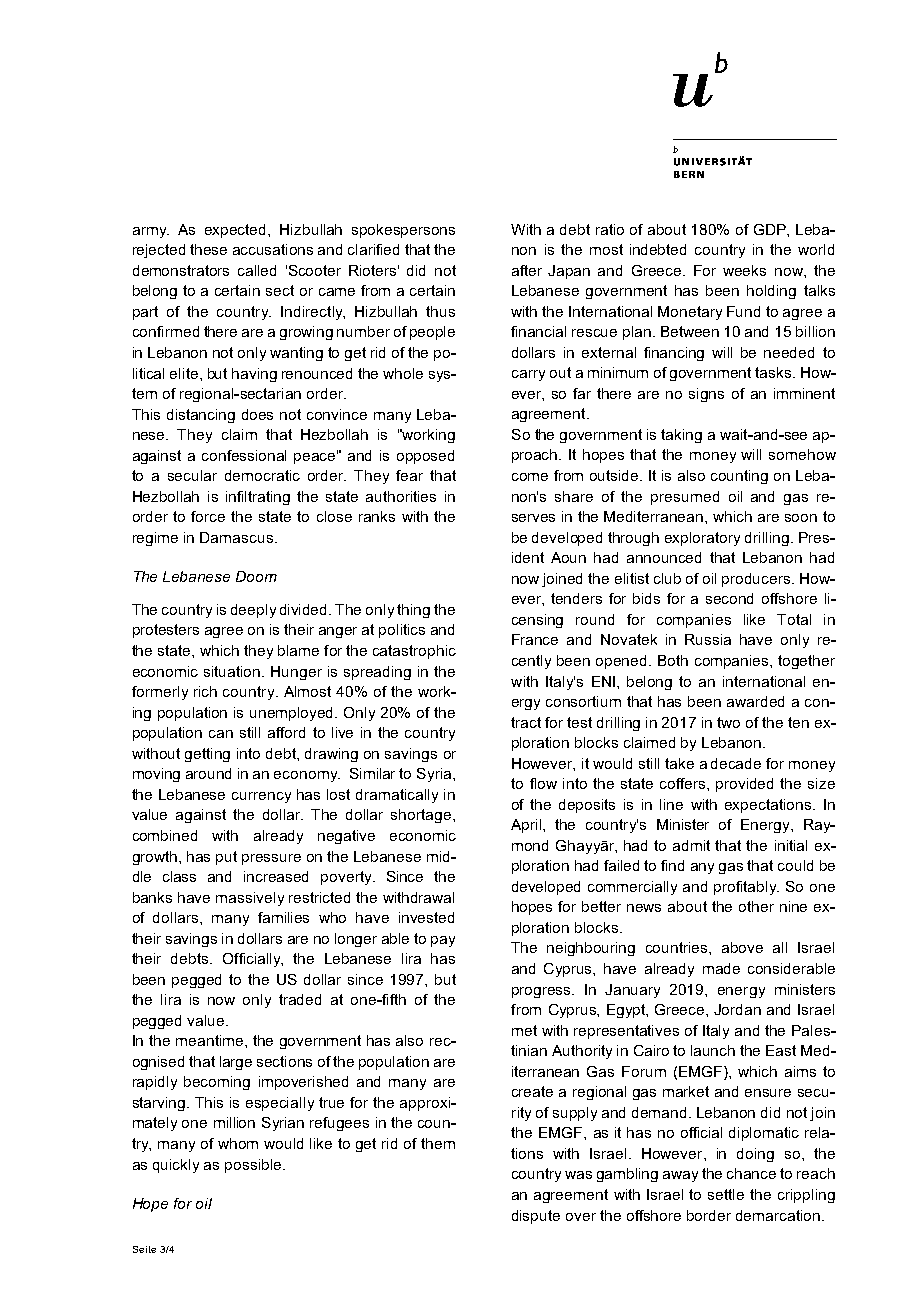  Describe the element at coordinates (530, 477) in the screenshot. I see `come` at that location.
